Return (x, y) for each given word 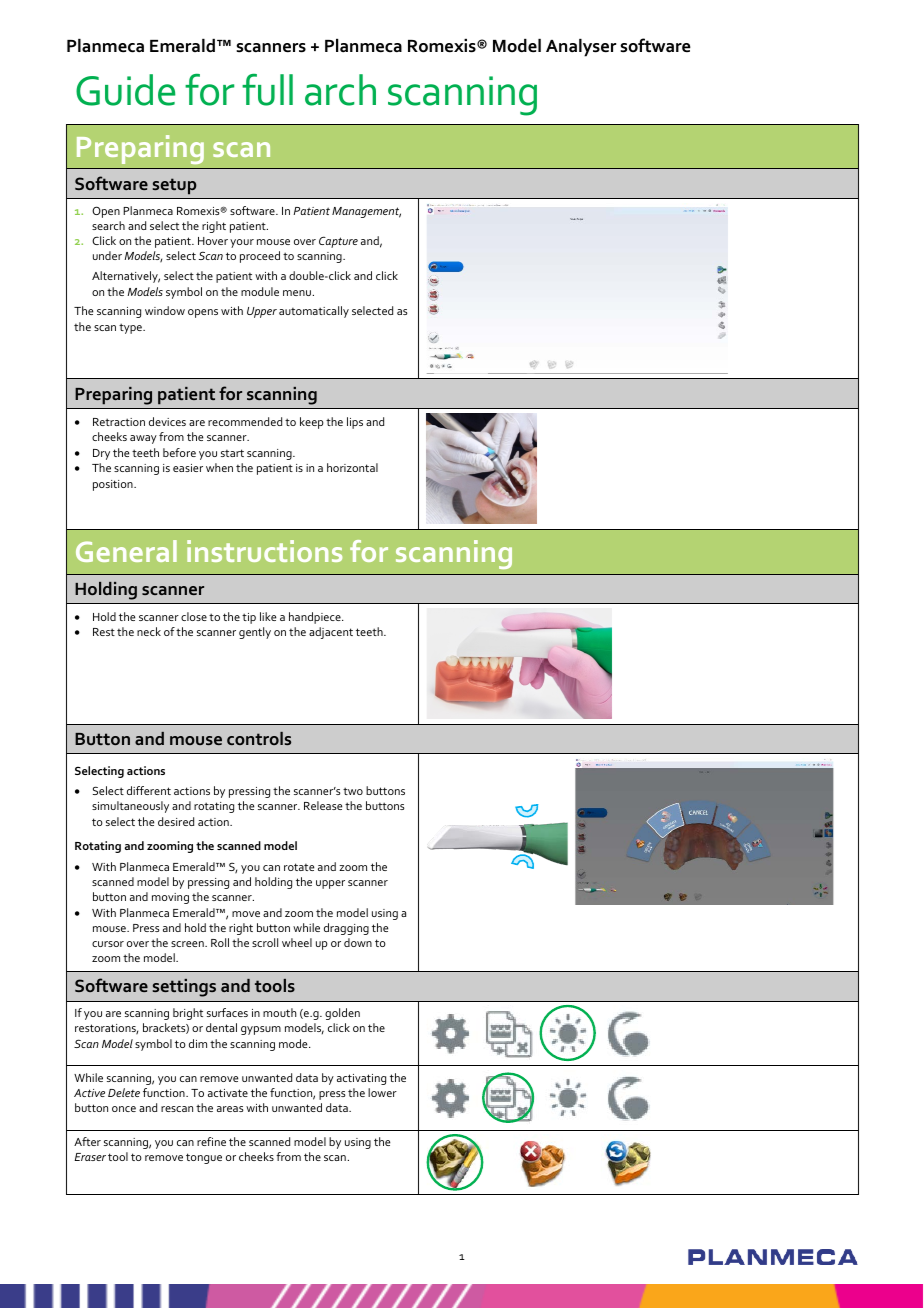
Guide (126, 90)
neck (149, 631)
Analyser (581, 48)
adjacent (331, 633)
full (267, 90)
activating (361, 1079)
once (124, 1109)
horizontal (352, 467)
